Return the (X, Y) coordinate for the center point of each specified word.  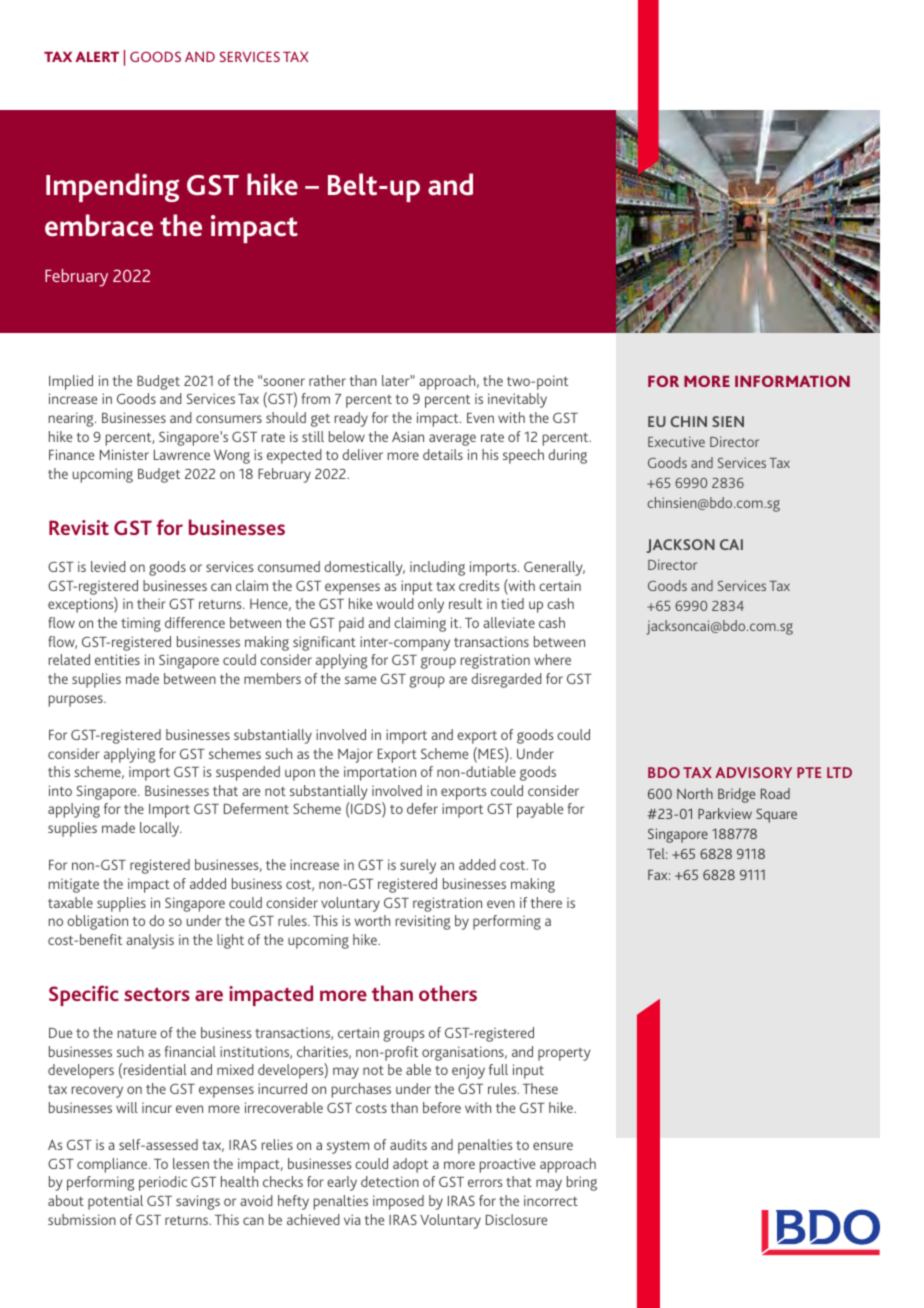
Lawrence (182, 455)
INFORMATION (792, 381)
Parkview (725, 813)
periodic (163, 1183)
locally (161, 829)
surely (418, 866)
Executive (676, 441)
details (443, 454)
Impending (112, 187)
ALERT (97, 56)
